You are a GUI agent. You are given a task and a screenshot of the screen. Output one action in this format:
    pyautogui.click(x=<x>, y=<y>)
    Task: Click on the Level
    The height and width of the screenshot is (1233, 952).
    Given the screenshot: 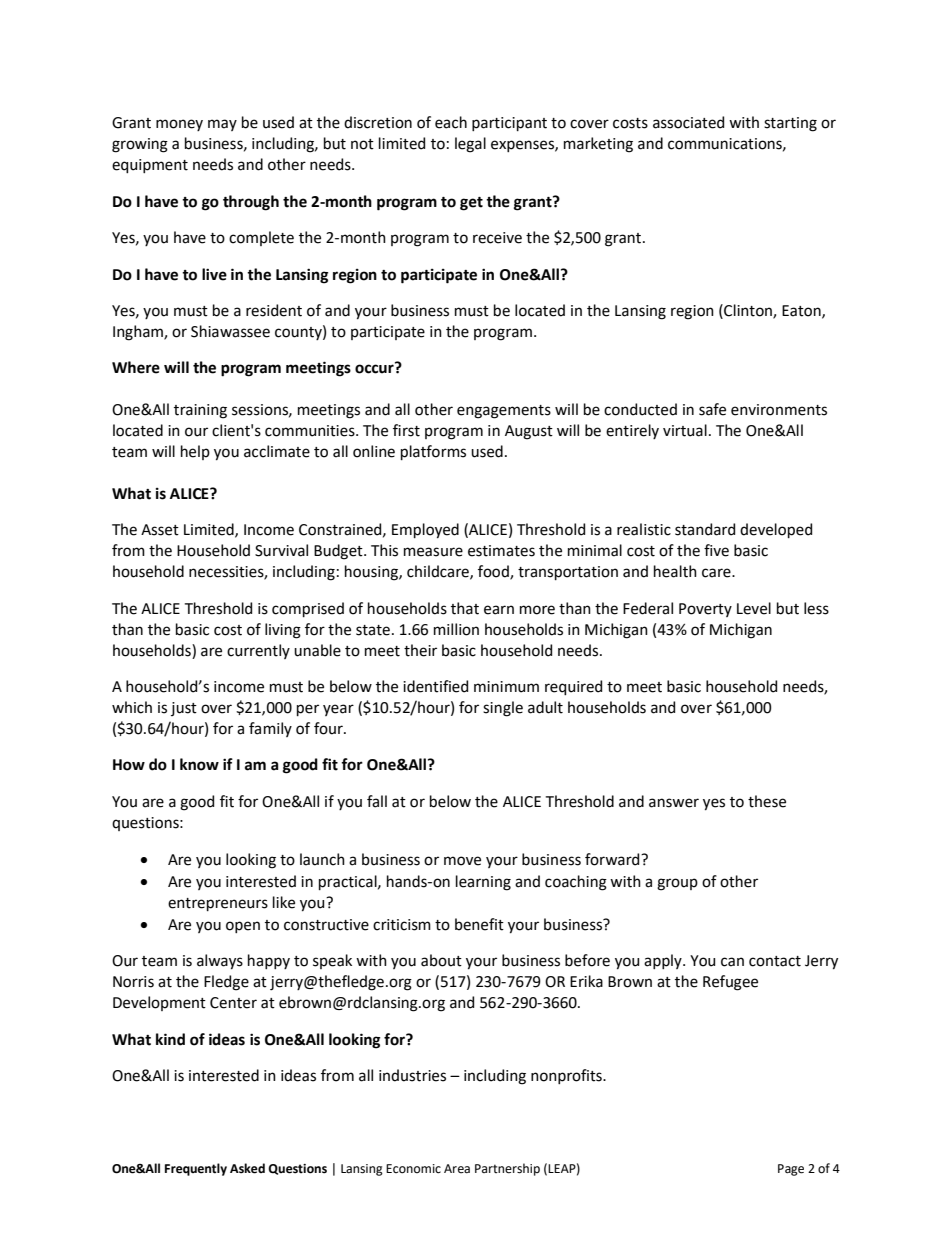 What is the action you would take?
    pyautogui.click(x=754, y=608)
